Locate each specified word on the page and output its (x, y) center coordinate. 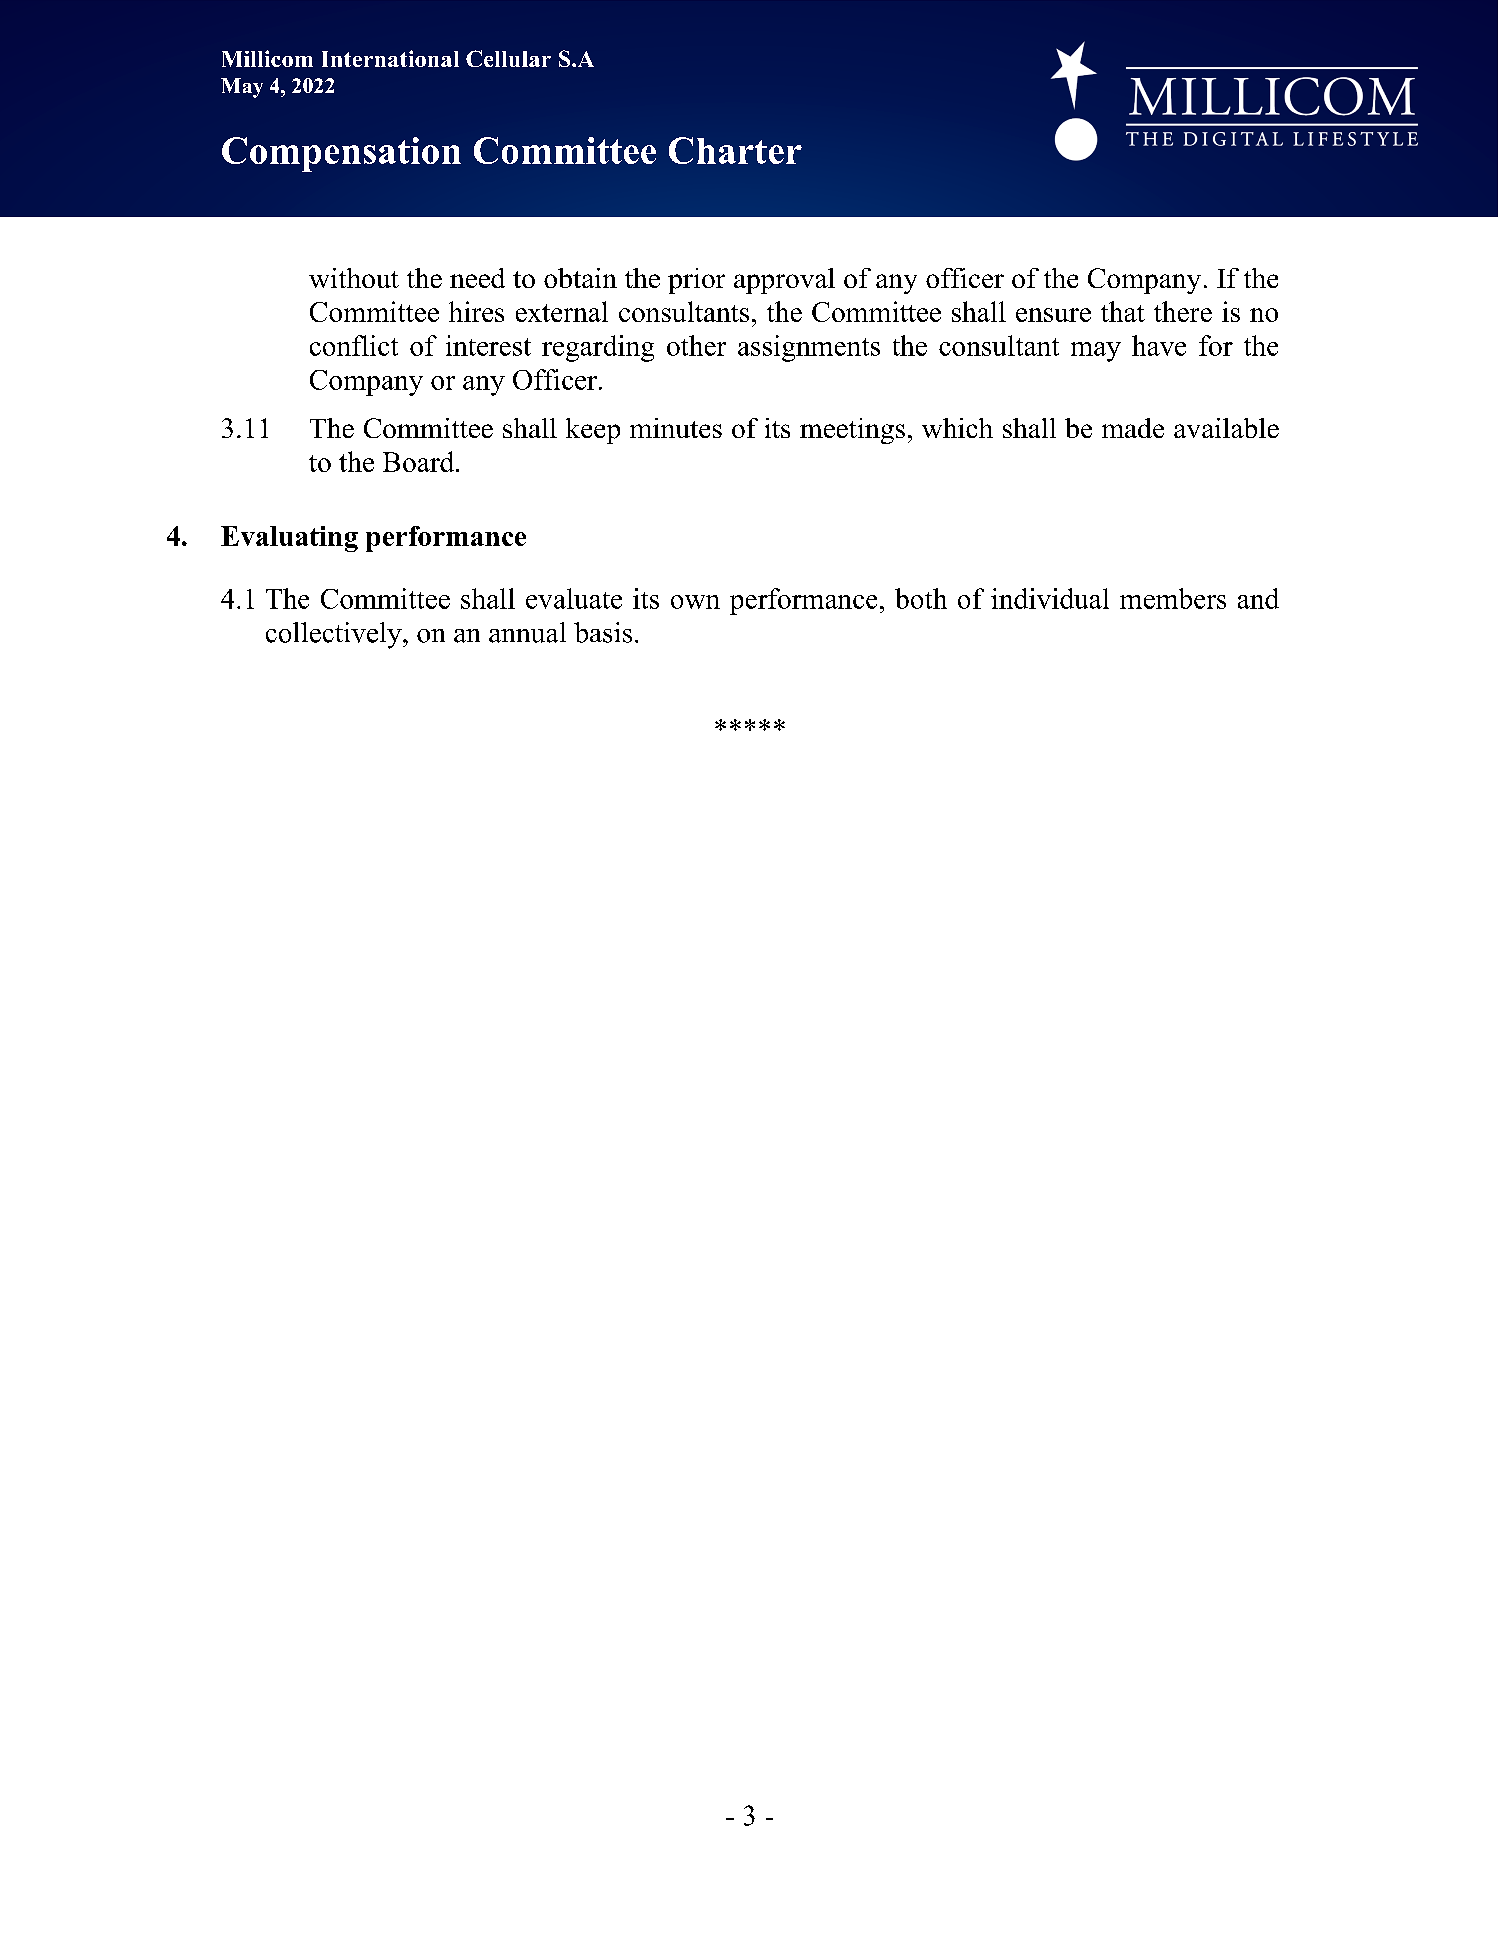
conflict (354, 345)
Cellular (508, 58)
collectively (335, 635)
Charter (735, 150)
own (695, 602)
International (390, 58)
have (1159, 345)
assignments (809, 348)
